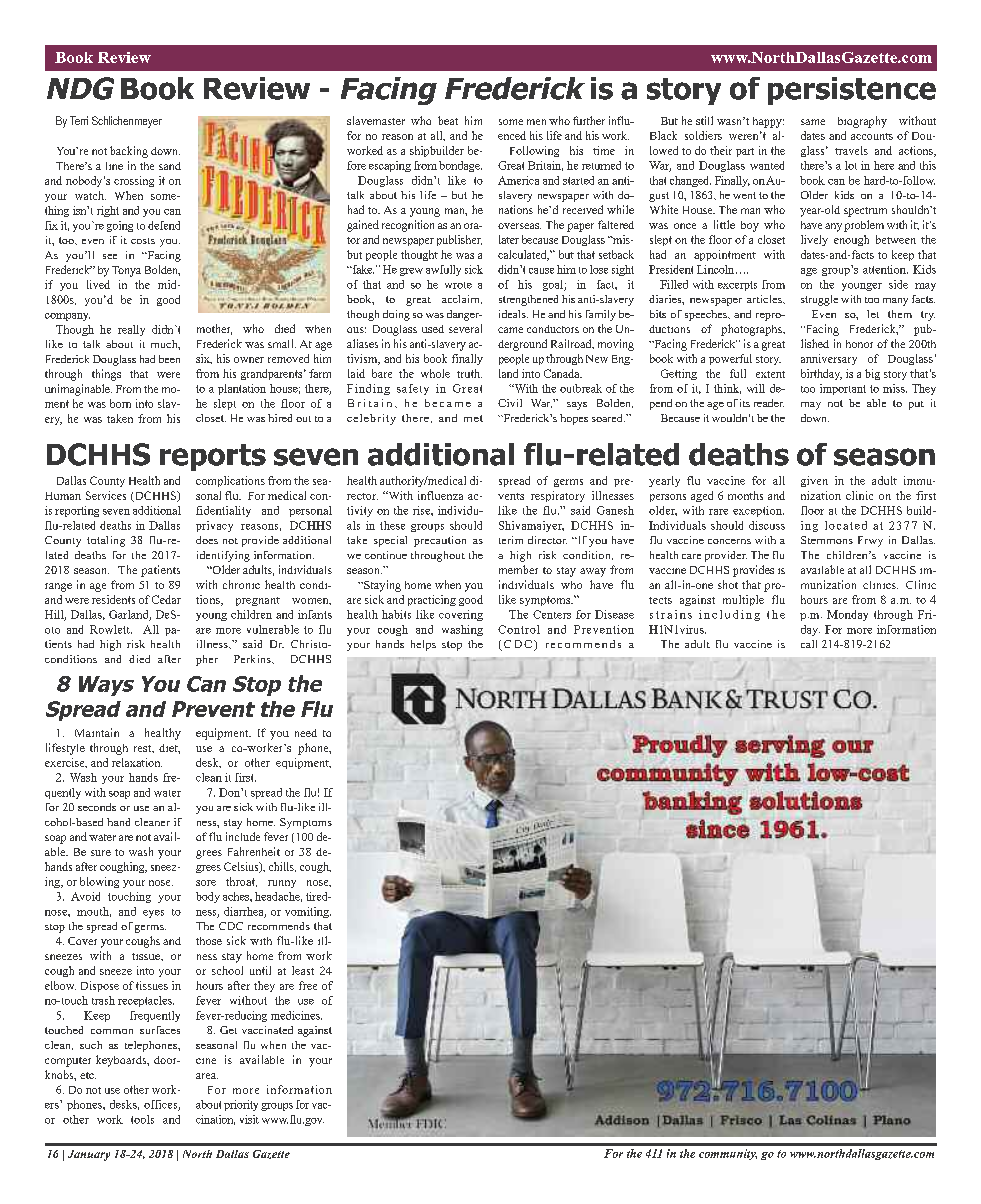  What do you see at coordinates (129, 152) in the image?
I see `backing` at bounding box center [129, 152].
